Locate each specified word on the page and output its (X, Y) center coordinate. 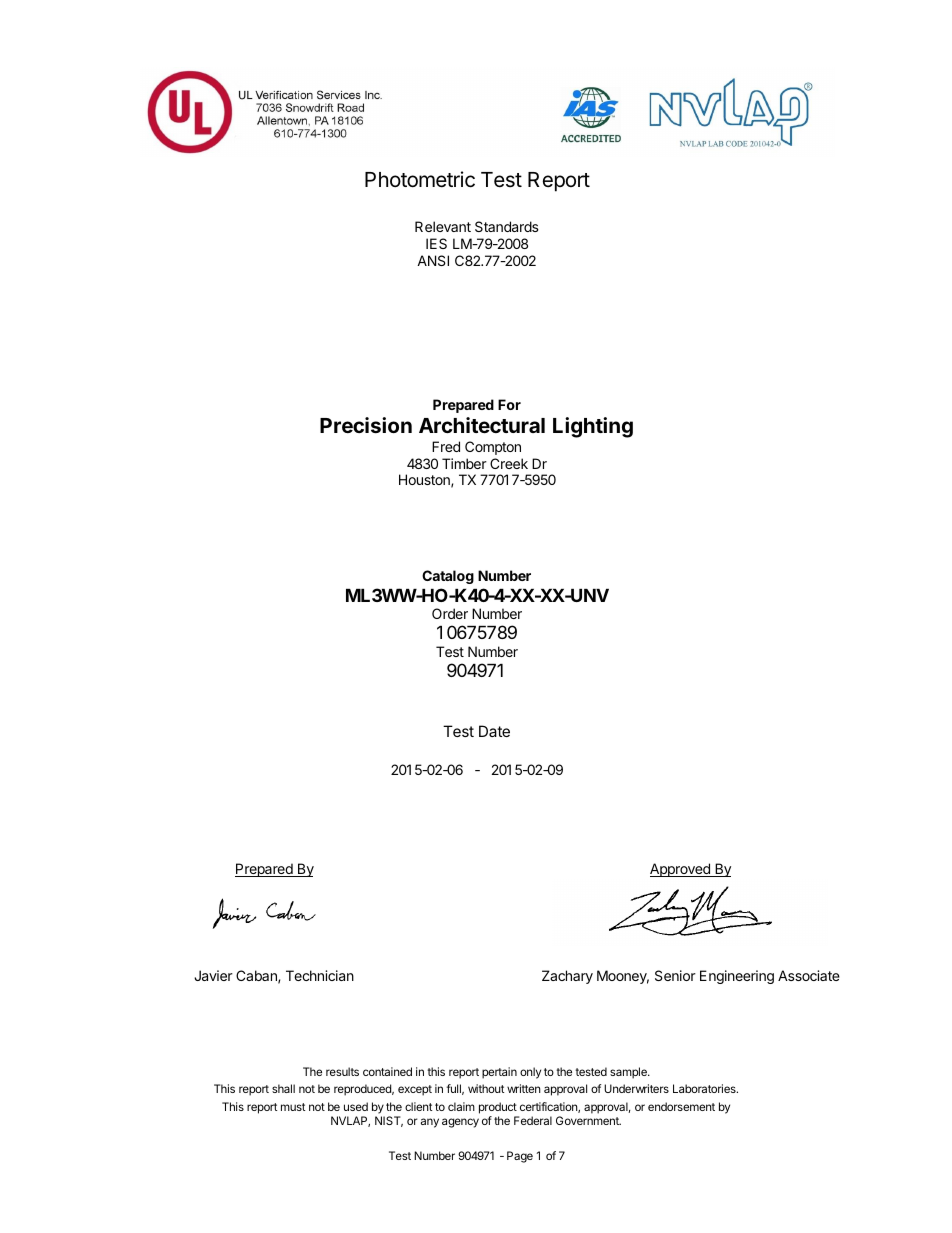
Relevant (443, 226)
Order (450, 613)
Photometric (420, 179)
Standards (507, 226)
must (293, 1107)
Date (494, 731)
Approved (681, 870)
